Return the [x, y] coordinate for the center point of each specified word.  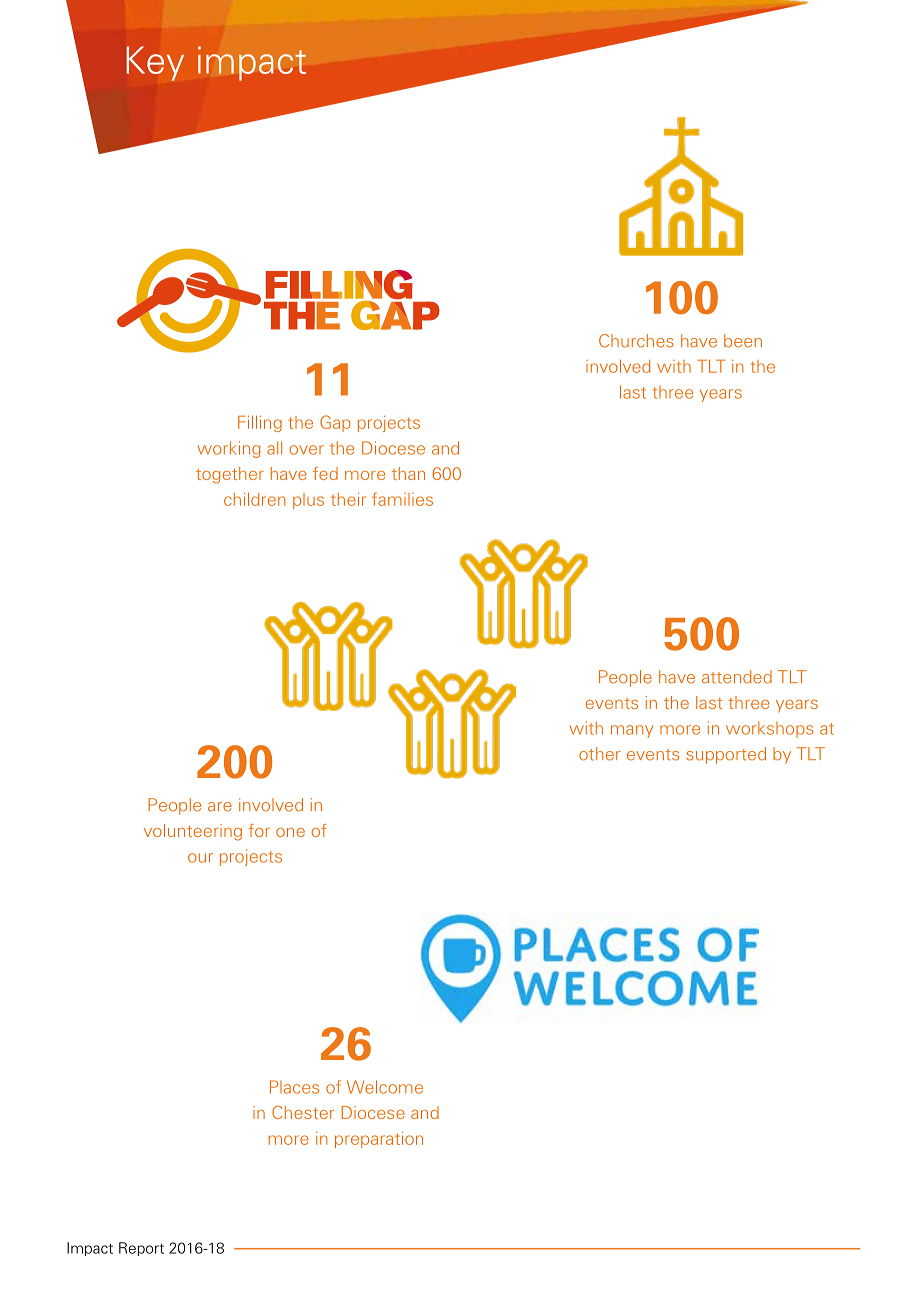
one [290, 832]
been [743, 341]
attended [737, 677]
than [408, 473]
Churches [636, 341]
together [230, 475]
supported [726, 755]
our [200, 858]
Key [155, 63]
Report [141, 1249]
